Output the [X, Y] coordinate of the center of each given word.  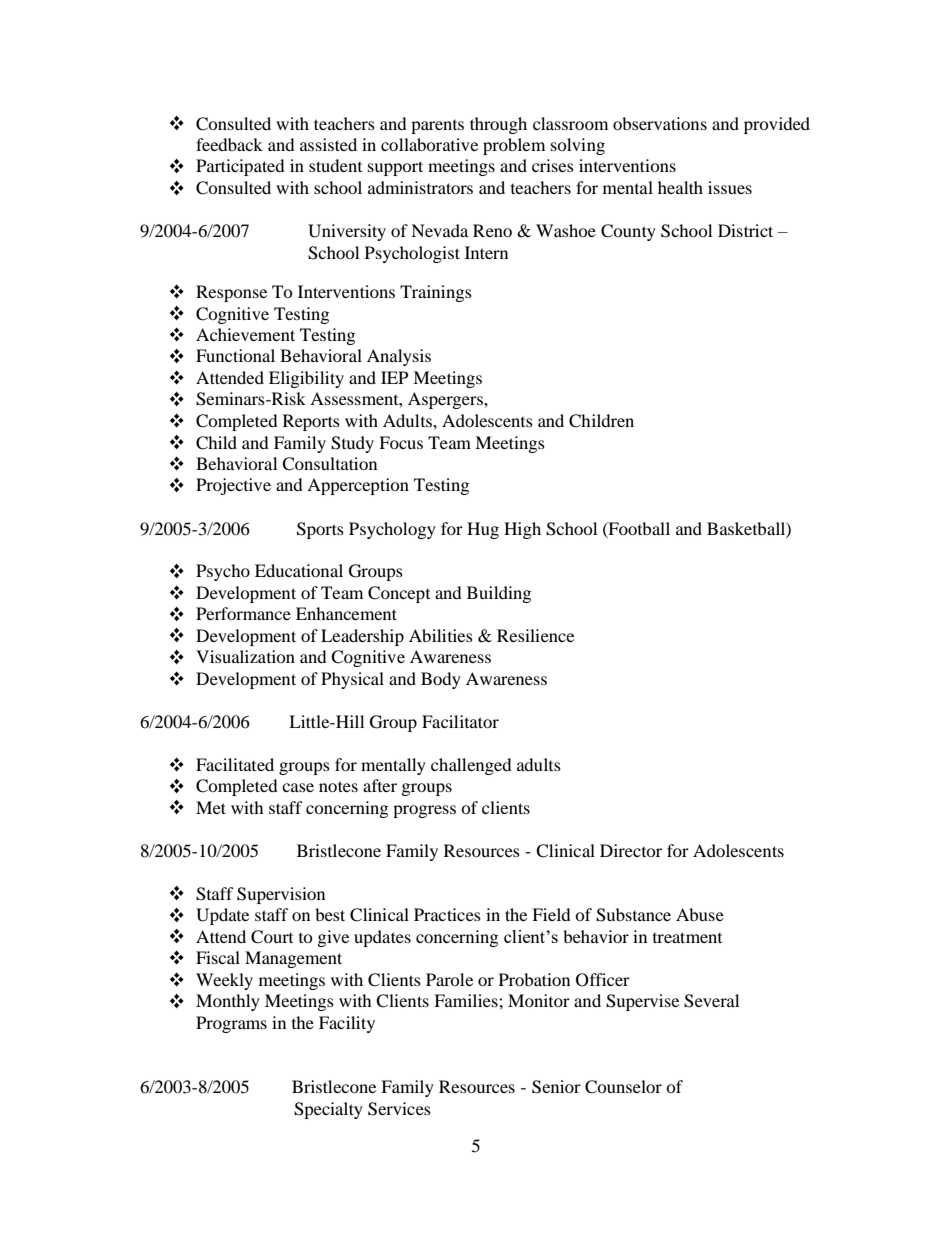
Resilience [535, 635]
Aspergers [446, 400]
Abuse [700, 914]
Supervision [281, 895]
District [745, 230]
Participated [240, 167]
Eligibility [306, 379]
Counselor [623, 1087]
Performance [243, 613]
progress [424, 811]
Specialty [328, 1110]
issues [730, 187]
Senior [556, 1087]
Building [499, 594]
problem [514, 146]
